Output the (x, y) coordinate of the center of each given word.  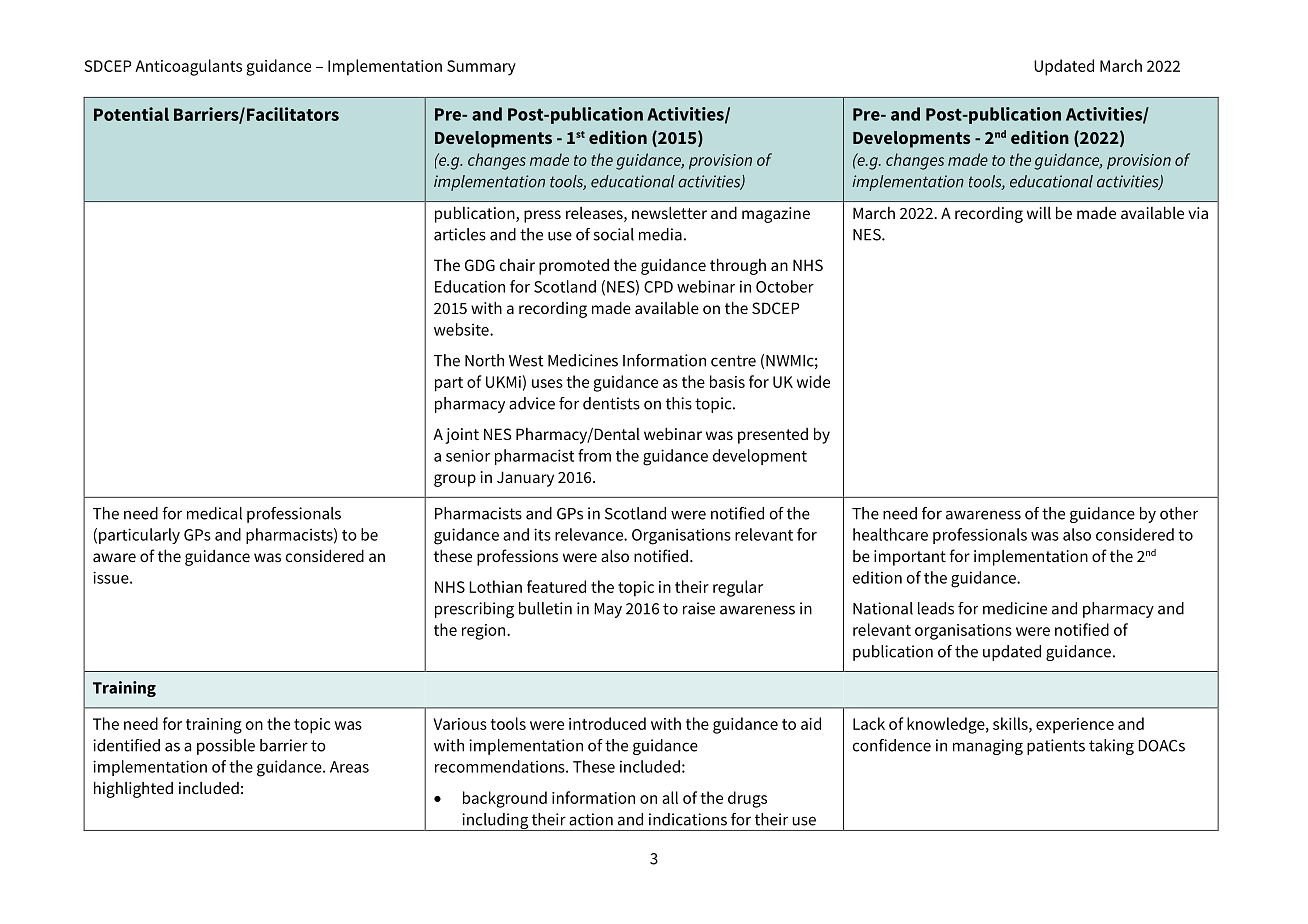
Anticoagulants (188, 67)
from (594, 455)
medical (214, 513)
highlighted (133, 789)
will (1039, 213)
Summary (481, 68)
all (670, 797)
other (1179, 513)
